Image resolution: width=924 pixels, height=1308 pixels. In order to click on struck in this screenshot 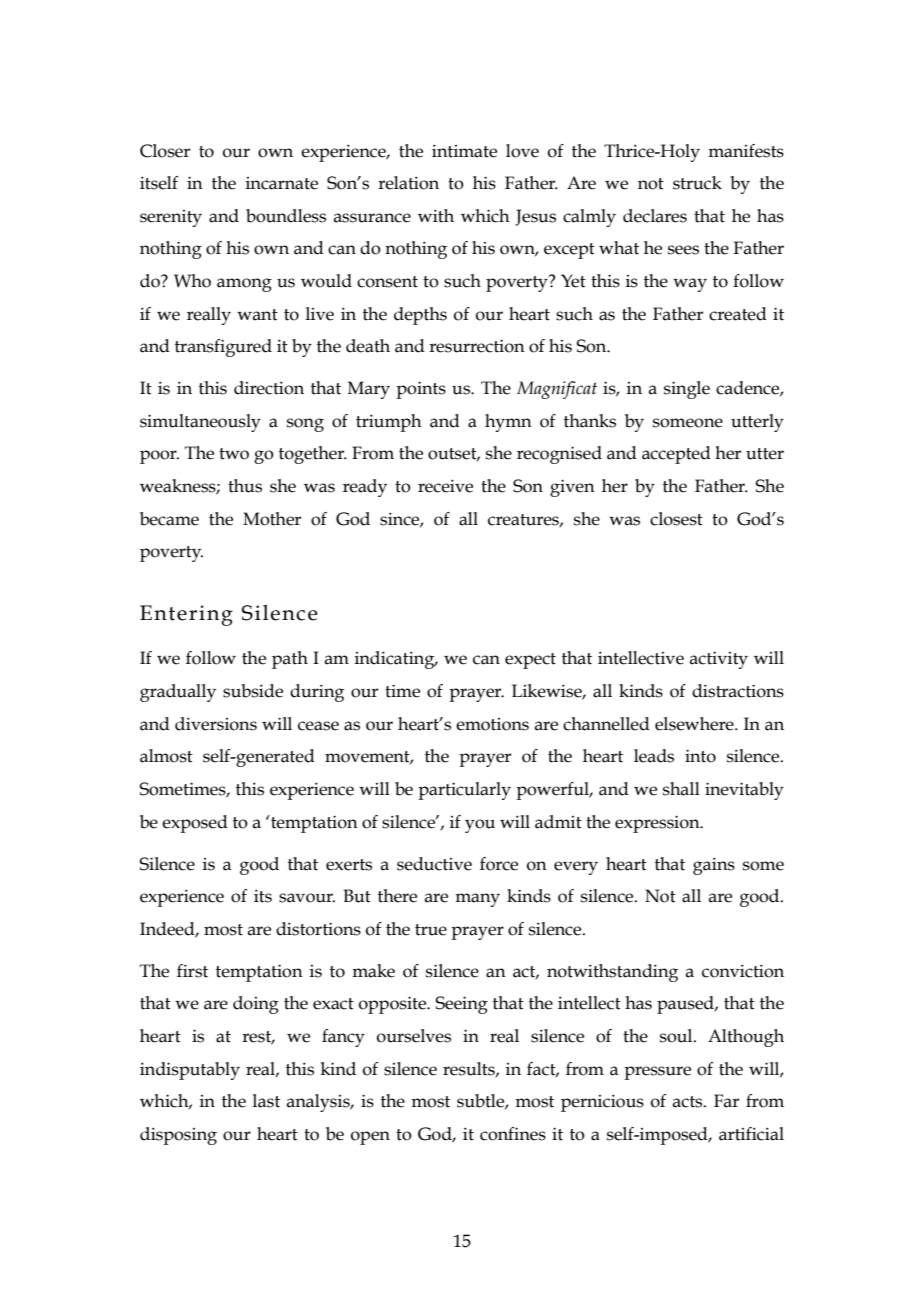, I will do `click(697, 183)`.
